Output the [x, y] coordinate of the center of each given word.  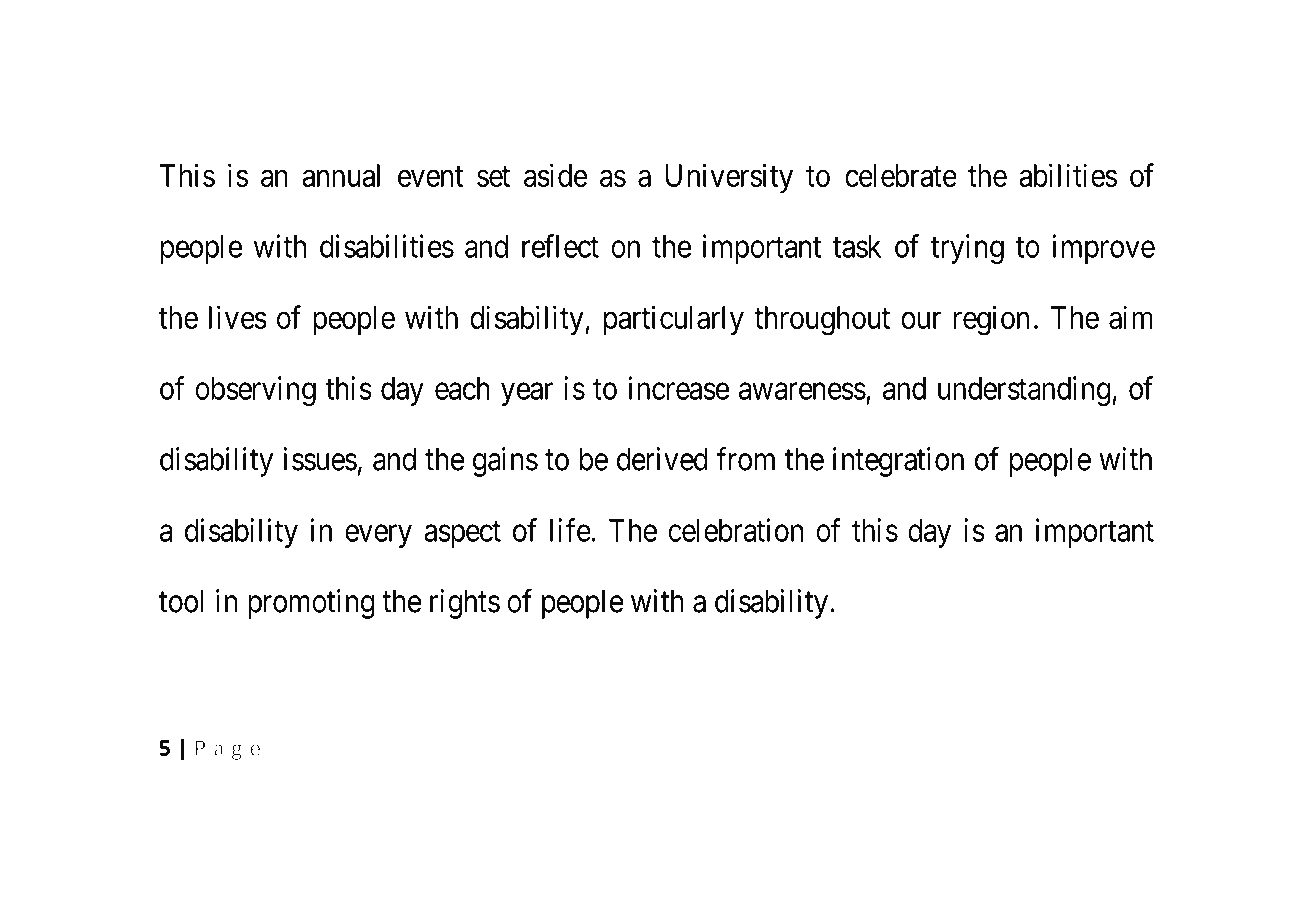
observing [255, 391]
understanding [1025, 391]
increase [679, 388]
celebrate [901, 175]
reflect [560, 246]
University [729, 178]
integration [898, 462]
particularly [674, 320]
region [991, 320]
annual [341, 175]
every [378, 536]
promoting [311, 604]
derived [662, 459]
